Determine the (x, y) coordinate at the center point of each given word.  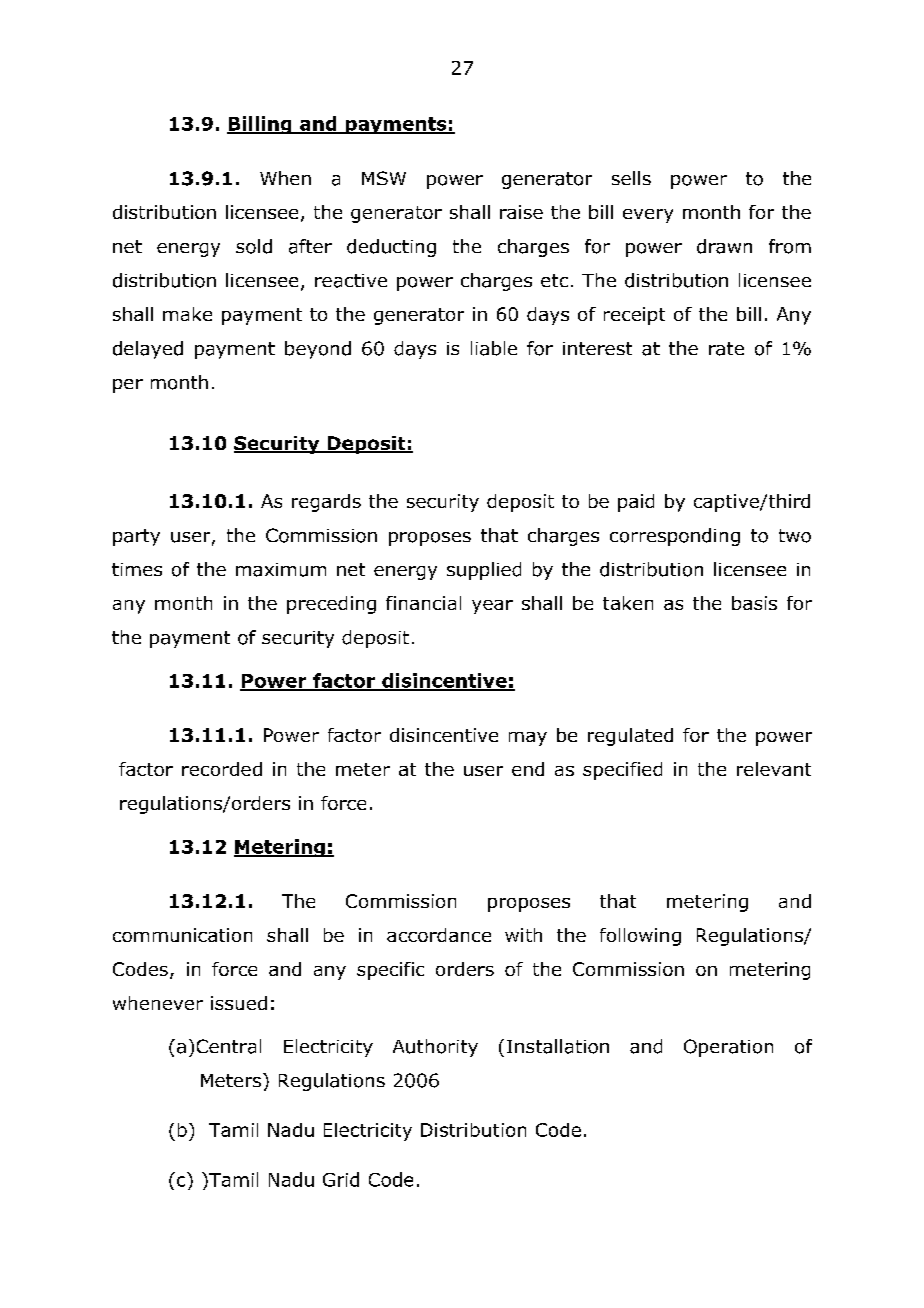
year (492, 607)
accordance (439, 935)
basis (754, 603)
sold (254, 246)
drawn (724, 246)
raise (521, 212)
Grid (341, 1179)
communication (182, 935)
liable (494, 348)
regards (326, 503)
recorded (222, 769)
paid (636, 503)
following (640, 937)
